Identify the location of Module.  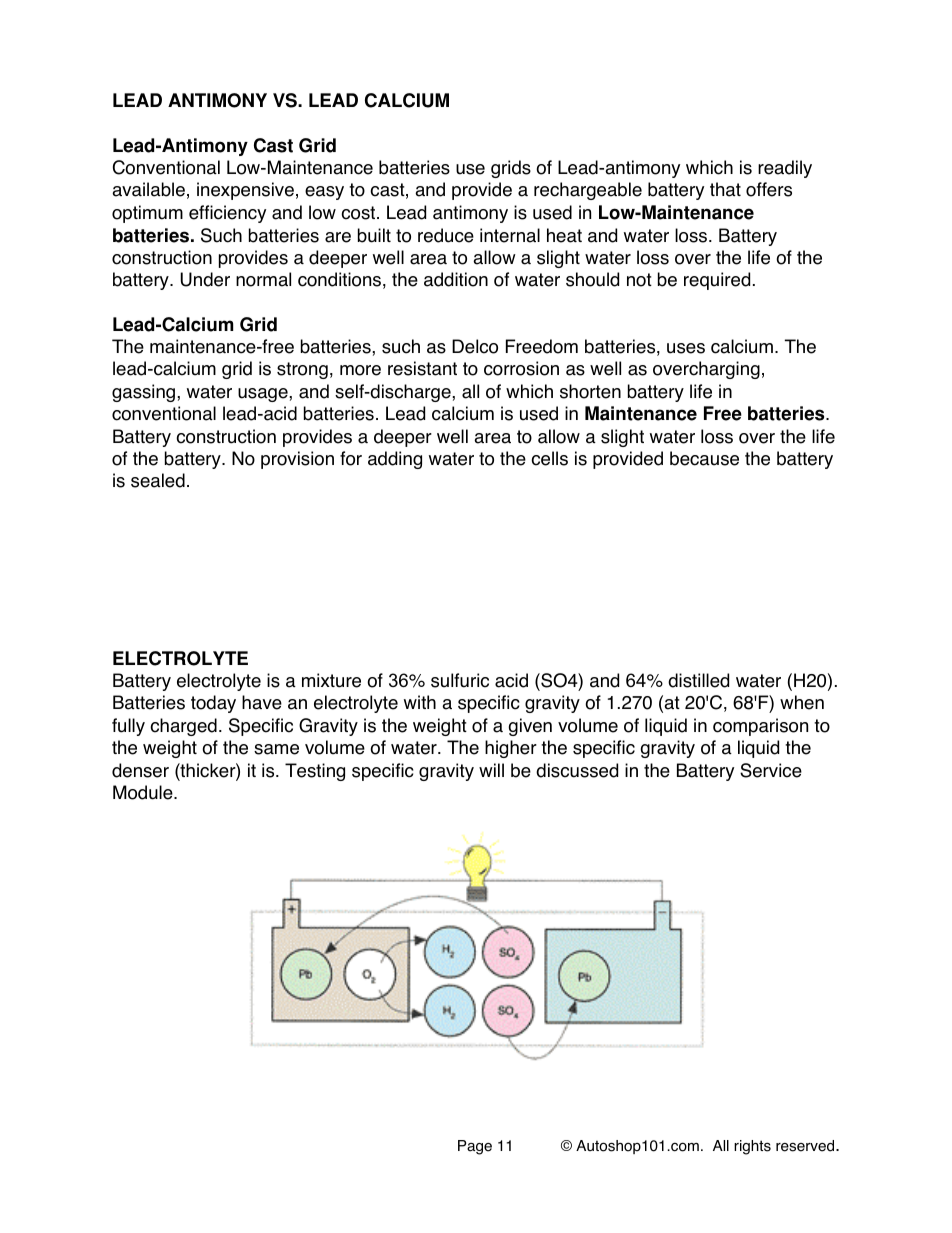
(144, 792).
